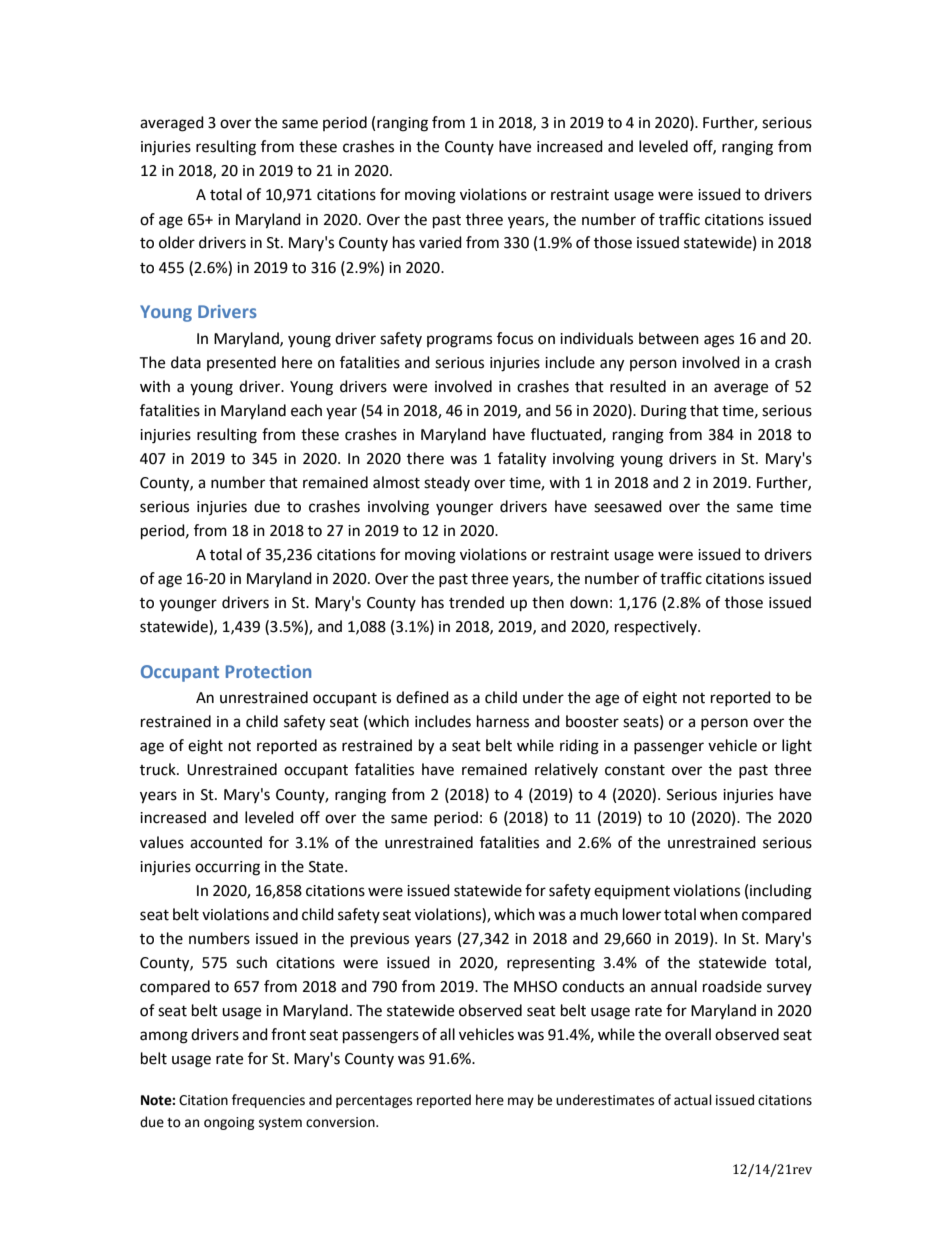 The image size is (952, 1233). I want to click on between, so click(669, 338).
